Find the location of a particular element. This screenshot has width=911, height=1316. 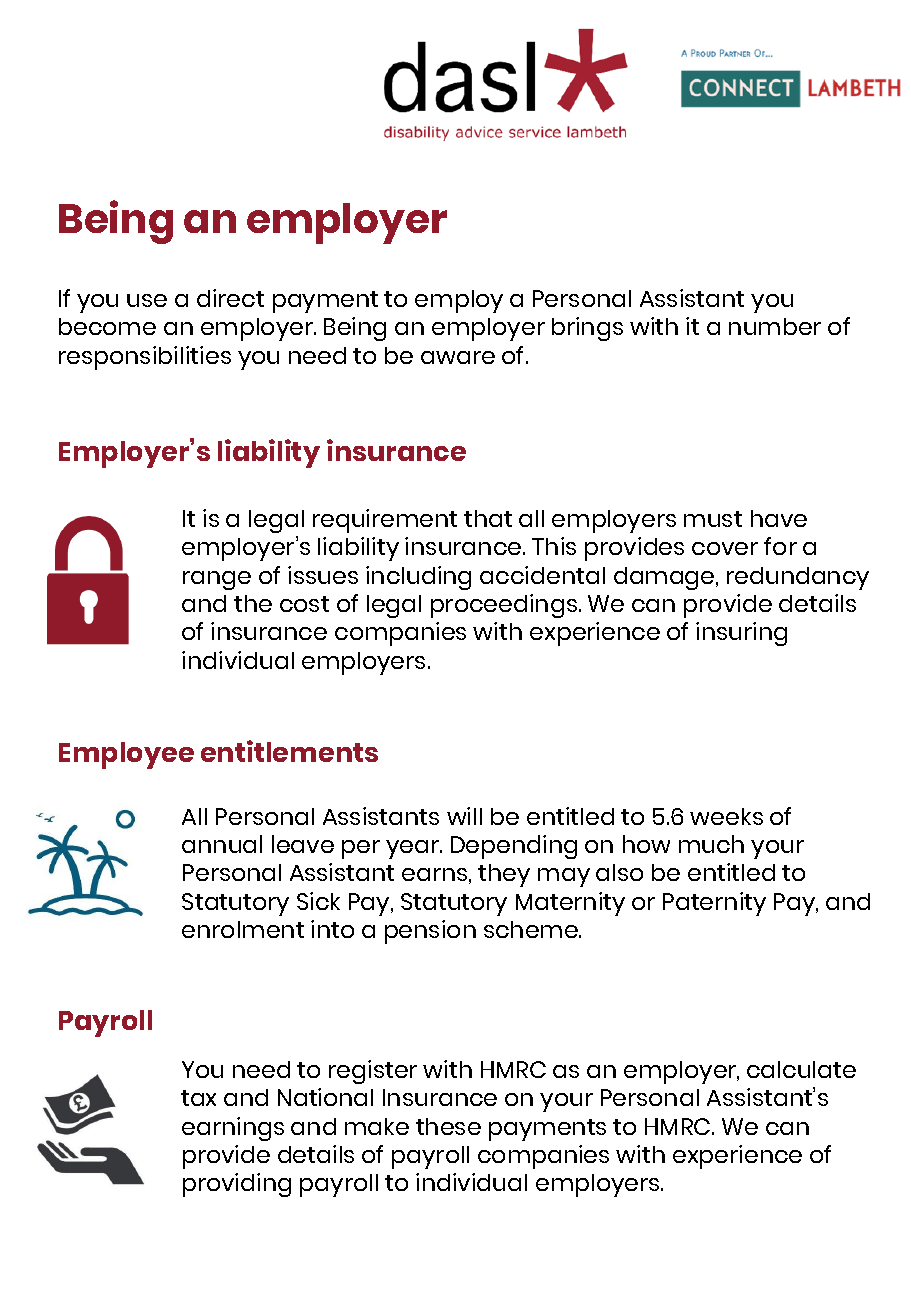

pension is located at coordinates (430, 932).
